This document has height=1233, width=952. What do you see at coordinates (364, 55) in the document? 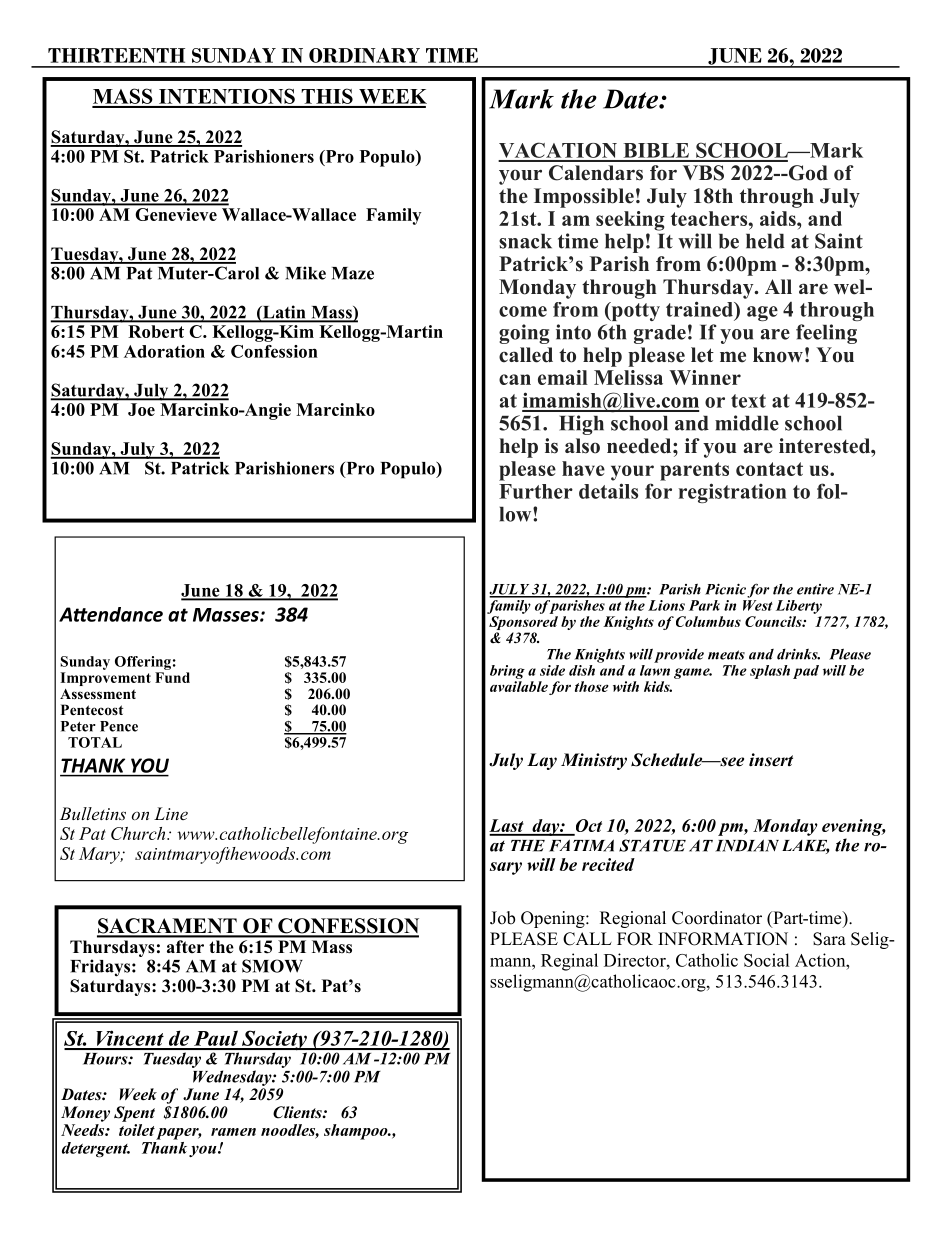
I see `ORDINARY` at bounding box center [364, 55].
